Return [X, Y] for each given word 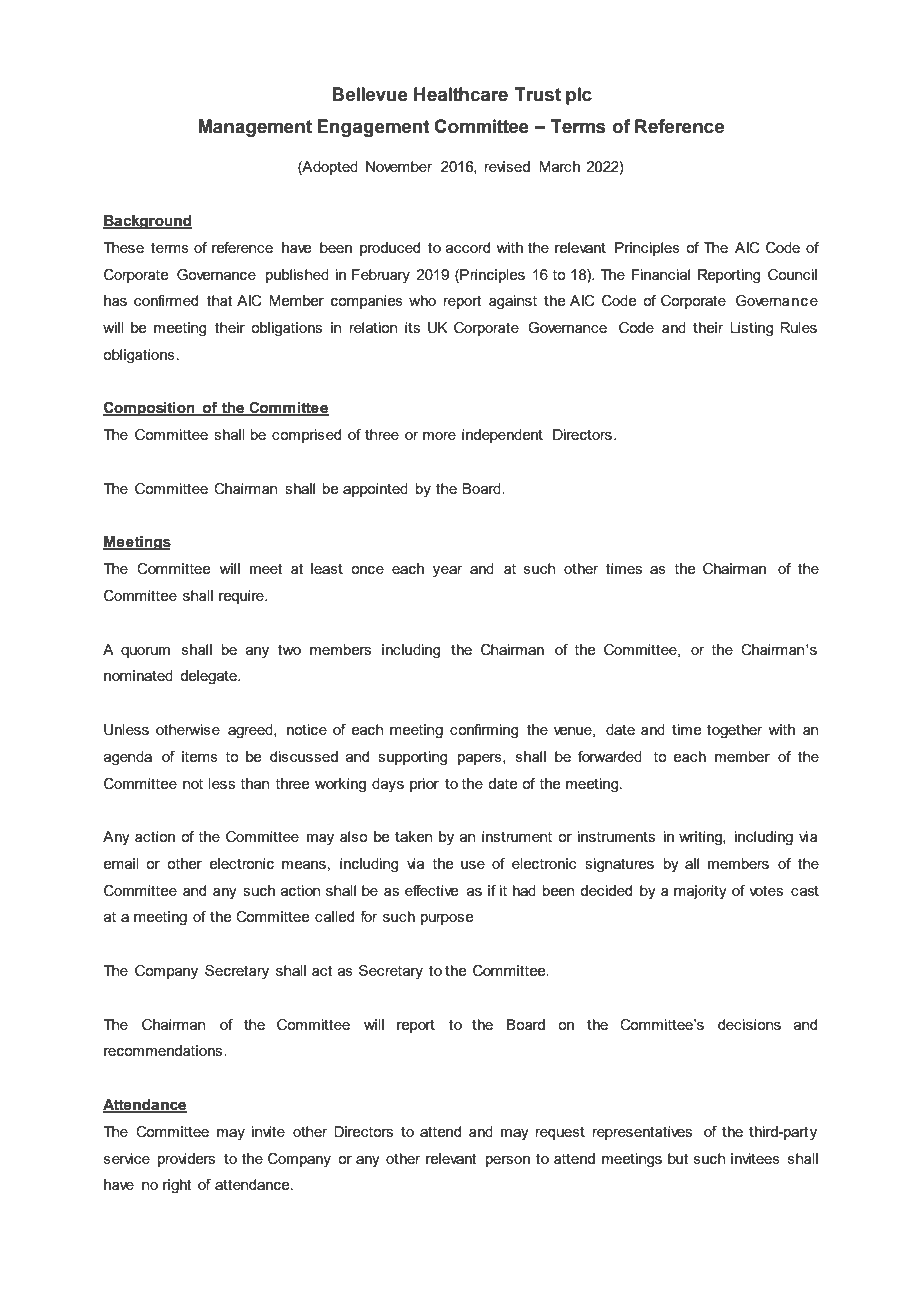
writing [701, 838]
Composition [150, 409]
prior [424, 785]
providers [186, 1160]
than [254, 783]
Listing [752, 329]
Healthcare [461, 94]
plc [579, 96]
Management [255, 128]
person [508, 1161]
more [439, 436]
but [678, 1158]
